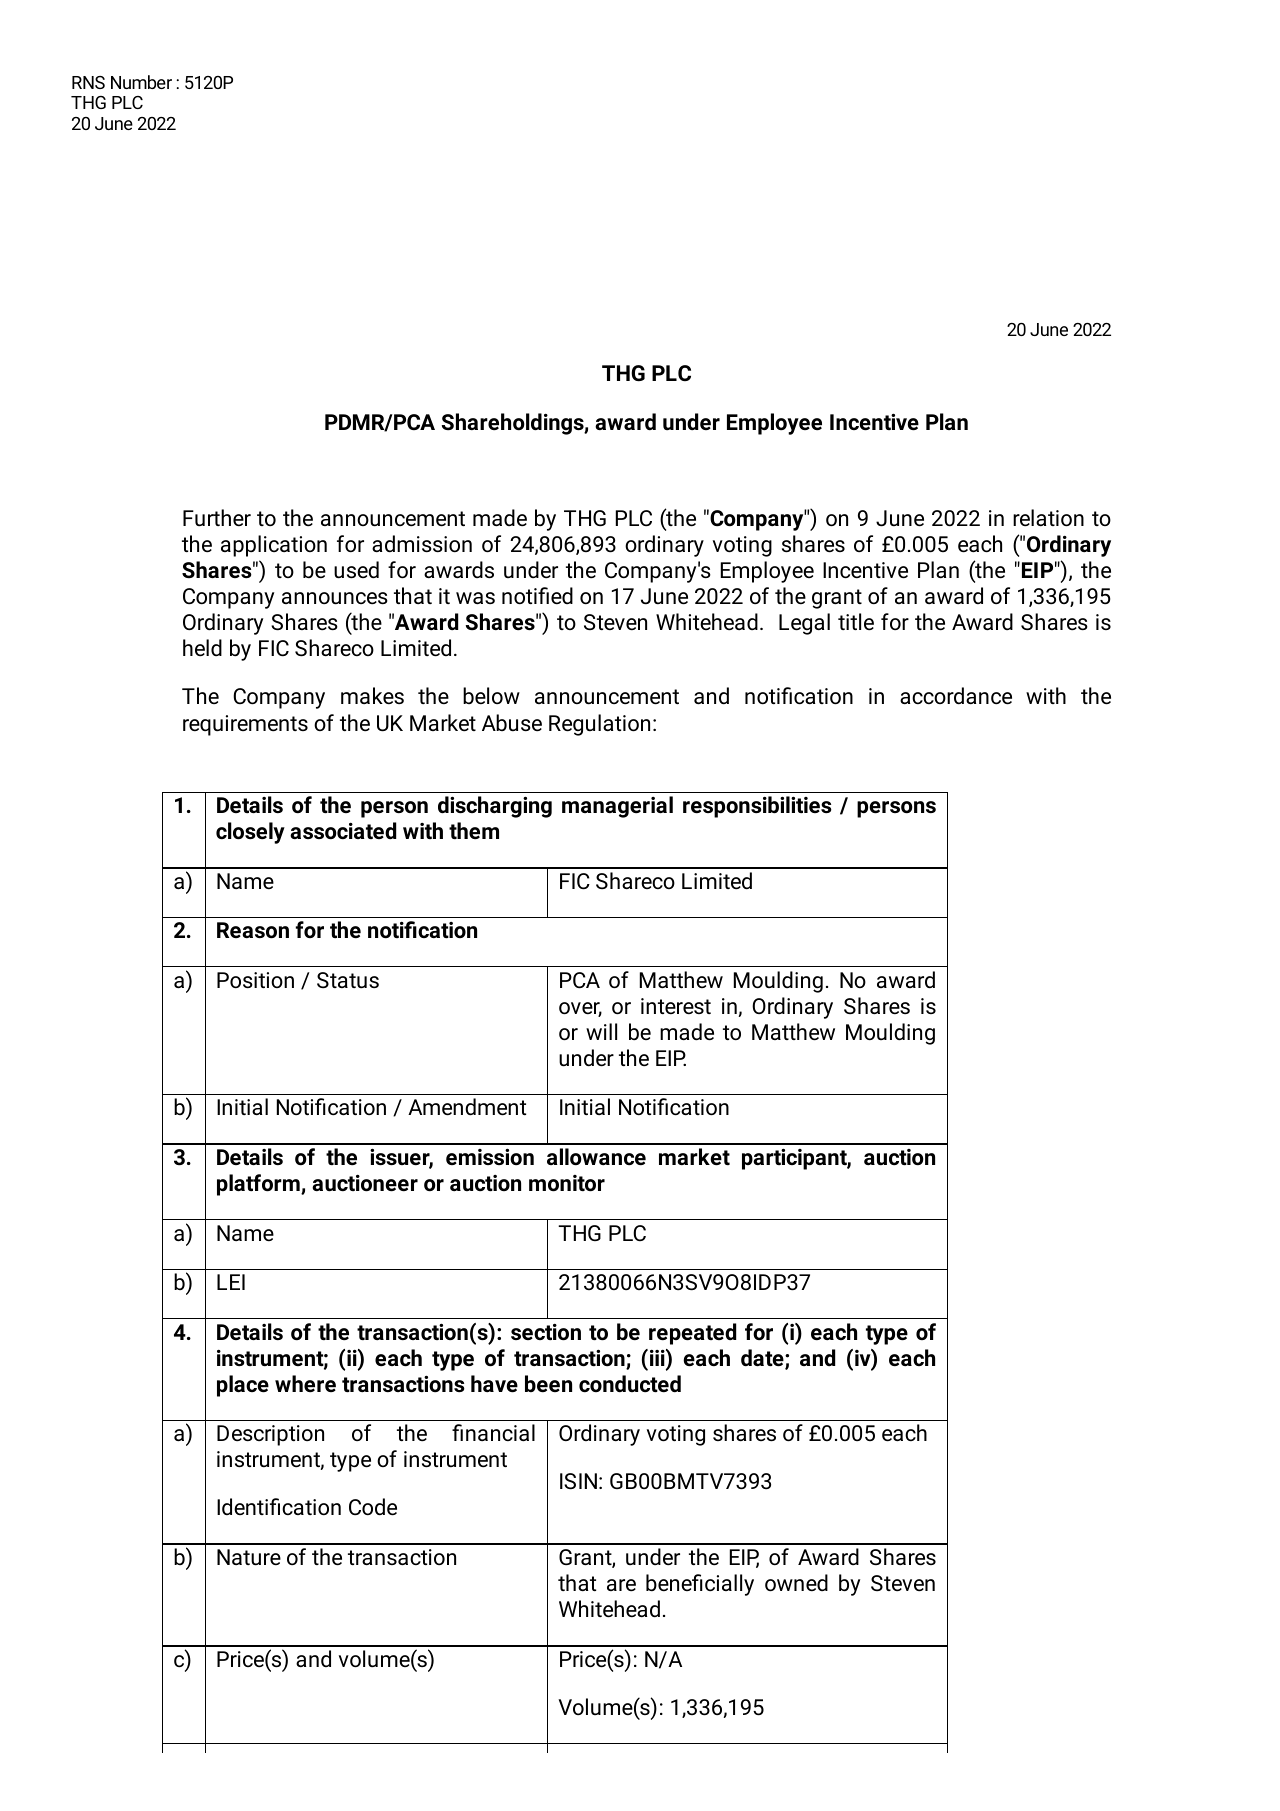  Describe the element at coordinates (856, 622) in the screenshot. I see `title` at that location.
